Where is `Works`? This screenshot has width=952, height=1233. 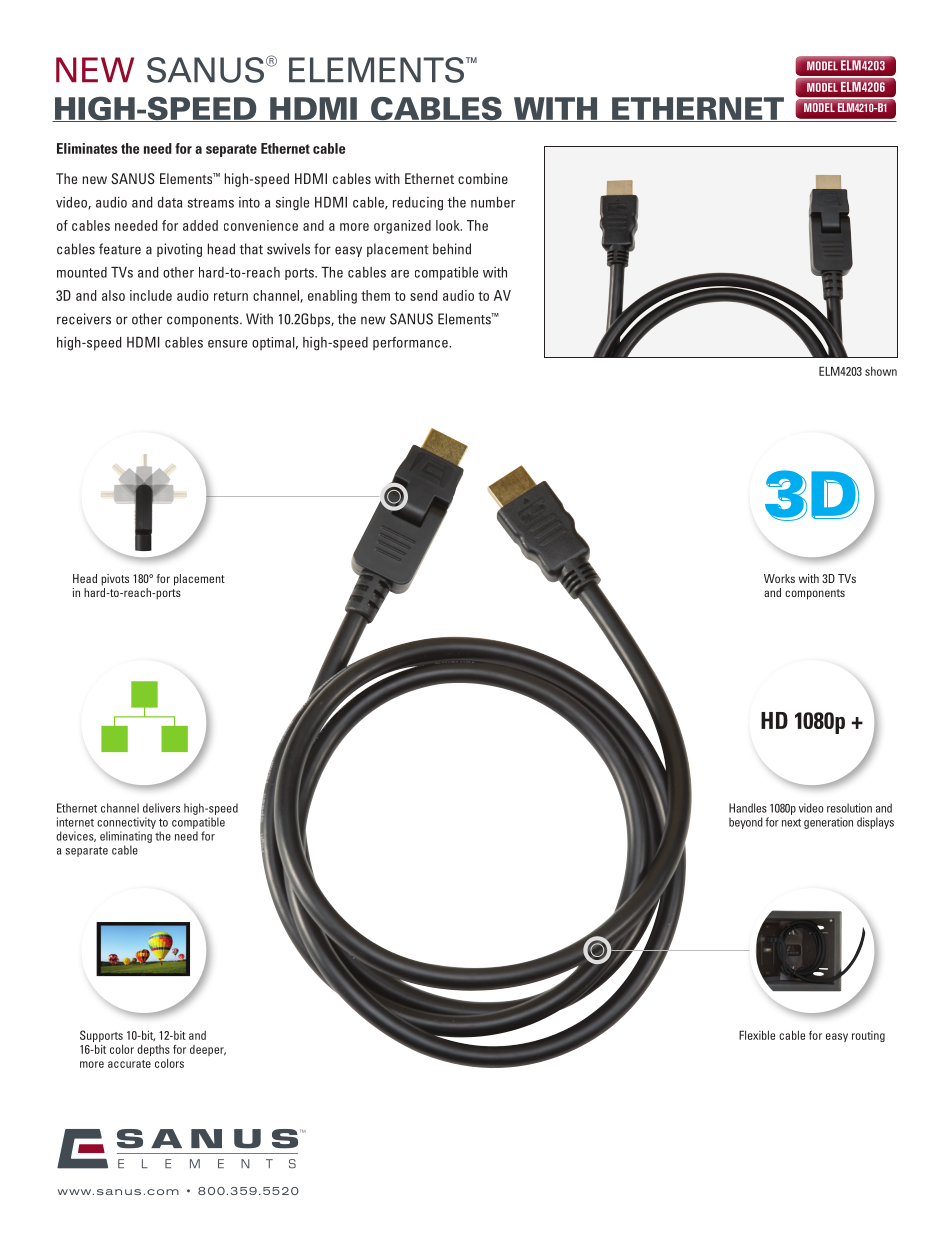 Works is located at coordinates (779, 578).
